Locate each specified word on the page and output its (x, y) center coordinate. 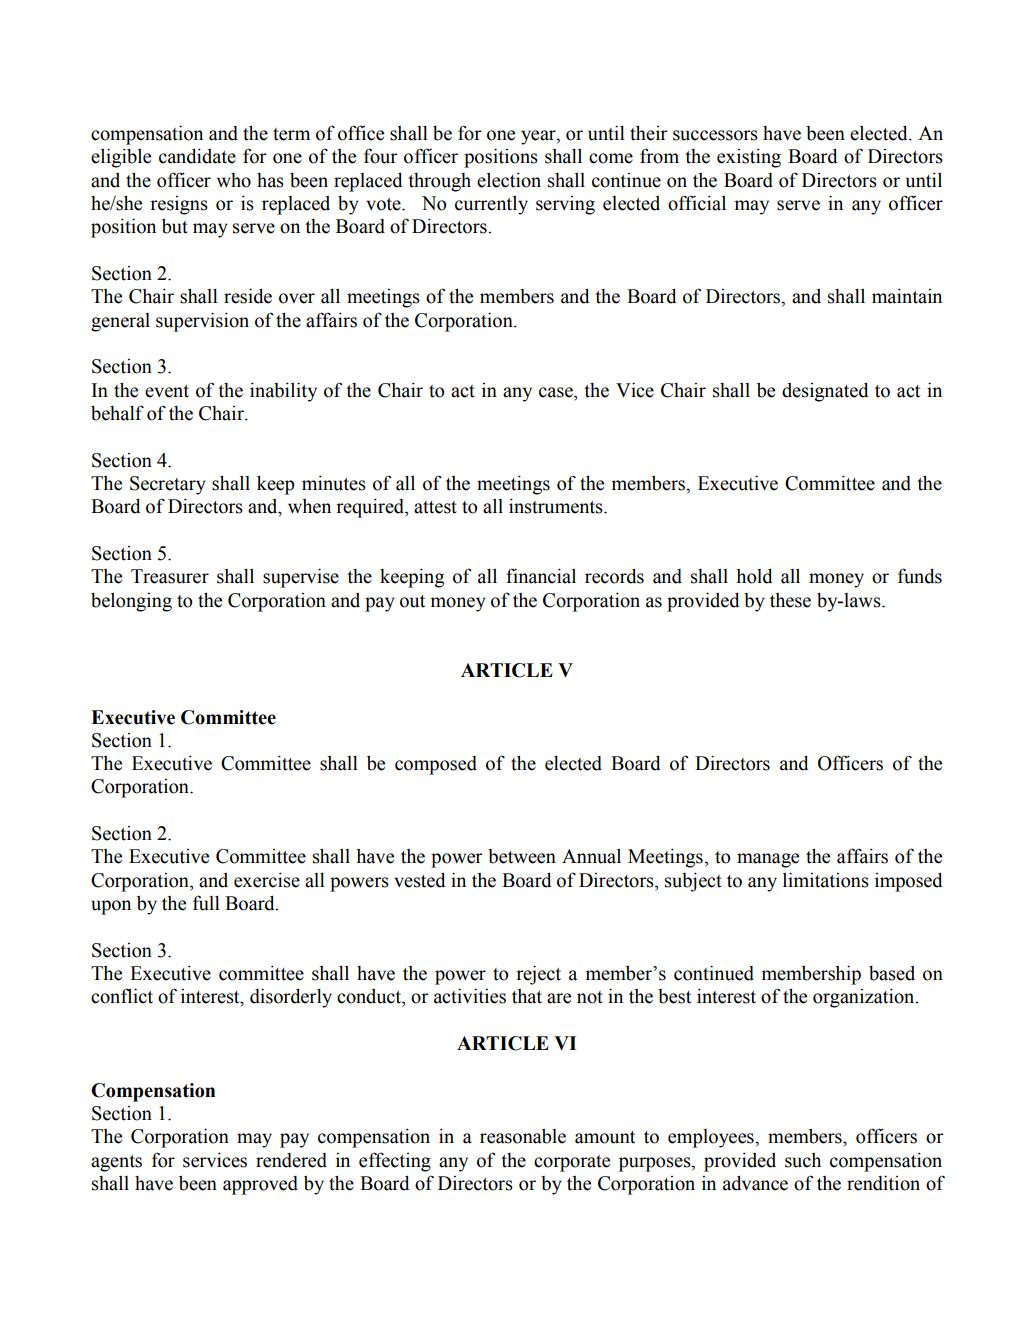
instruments (557, 506)
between (522, 856)
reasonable (523, 1136)
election (509, 180)
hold (754, 576)
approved (260, 1185)
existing (749, 158)
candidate (197, 156)
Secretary (168, 485)
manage (768, 860)
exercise (267, 880)
